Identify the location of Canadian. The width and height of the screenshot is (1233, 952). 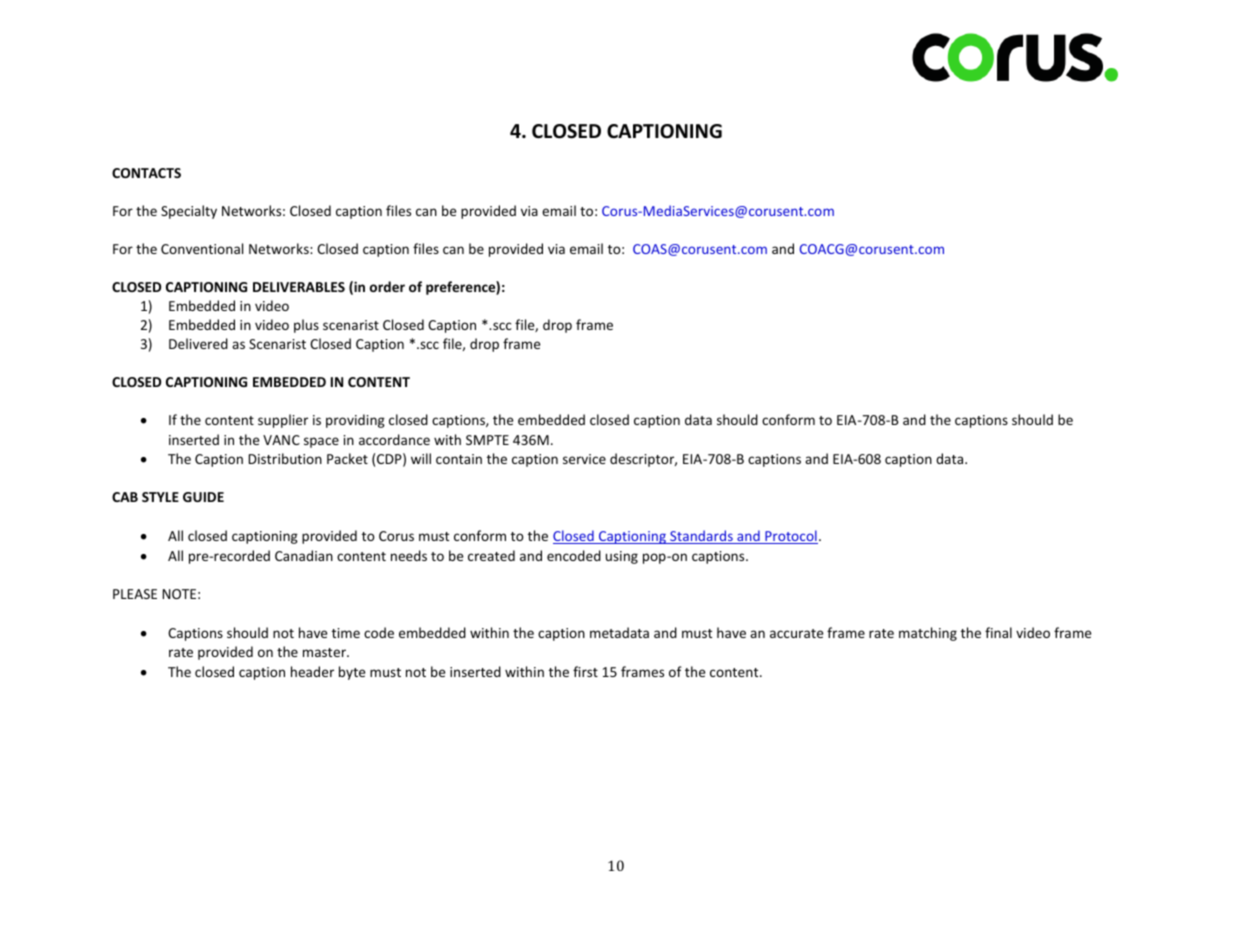
(304, 555).
